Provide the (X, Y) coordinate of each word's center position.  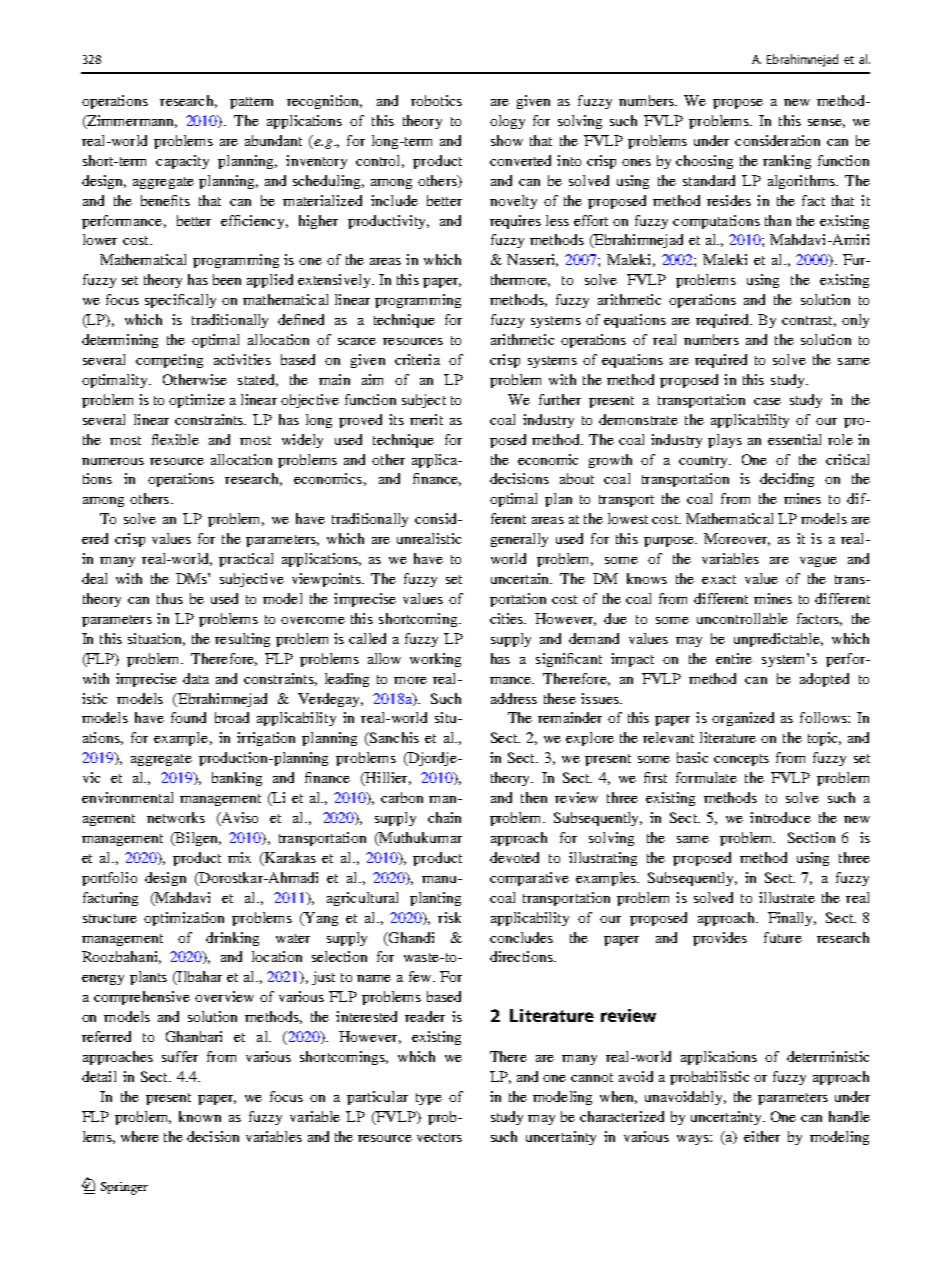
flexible (175, 439)
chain (444, 817)
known (200, 1116)
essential (794, 439)
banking (237, 779)
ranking (787, 162)
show (507, 140)
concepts (741, 760)
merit (426, 419)
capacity (182, 162)
